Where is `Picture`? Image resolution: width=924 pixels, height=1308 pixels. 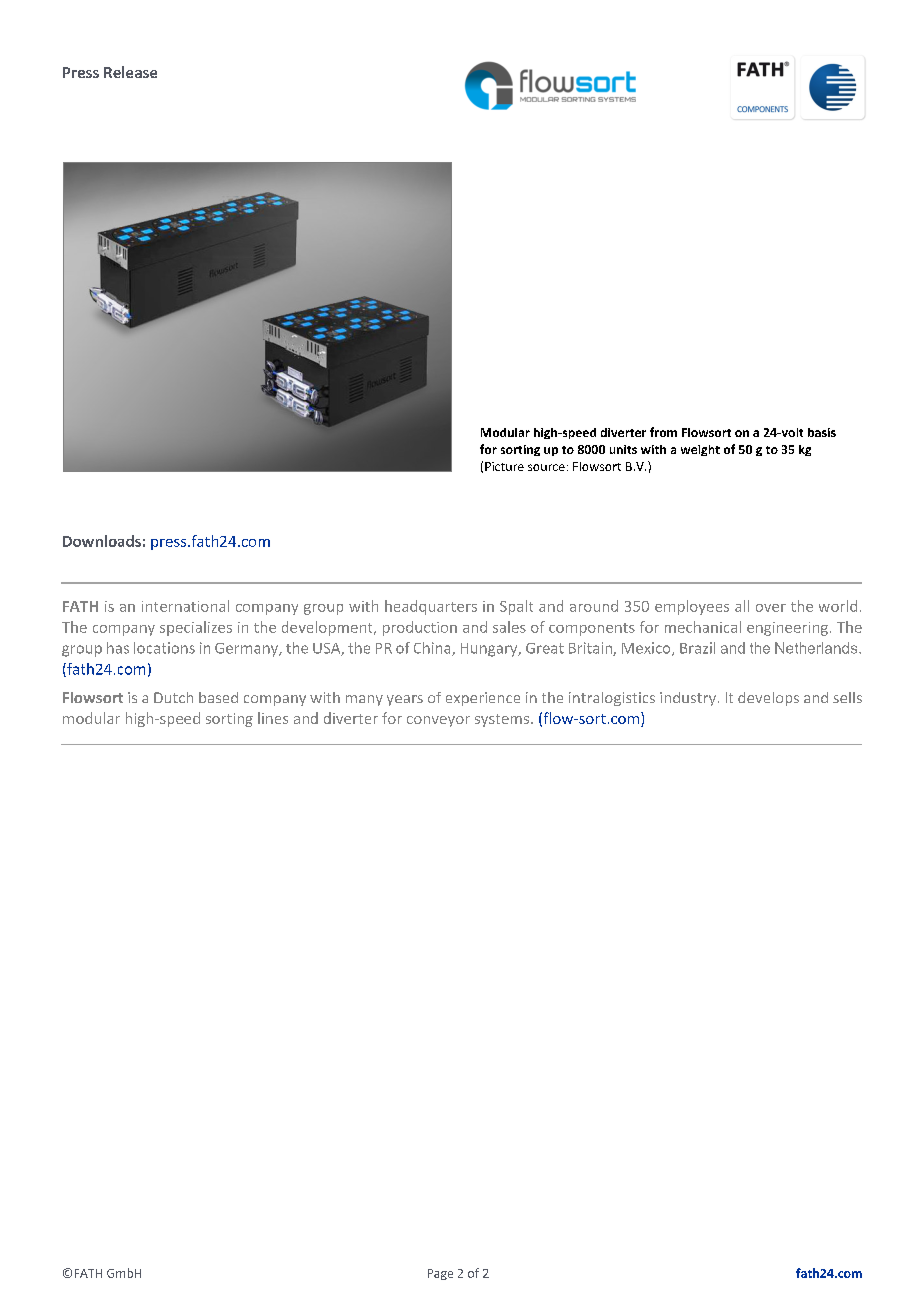 Picture is located at coordinates (504, 466).
